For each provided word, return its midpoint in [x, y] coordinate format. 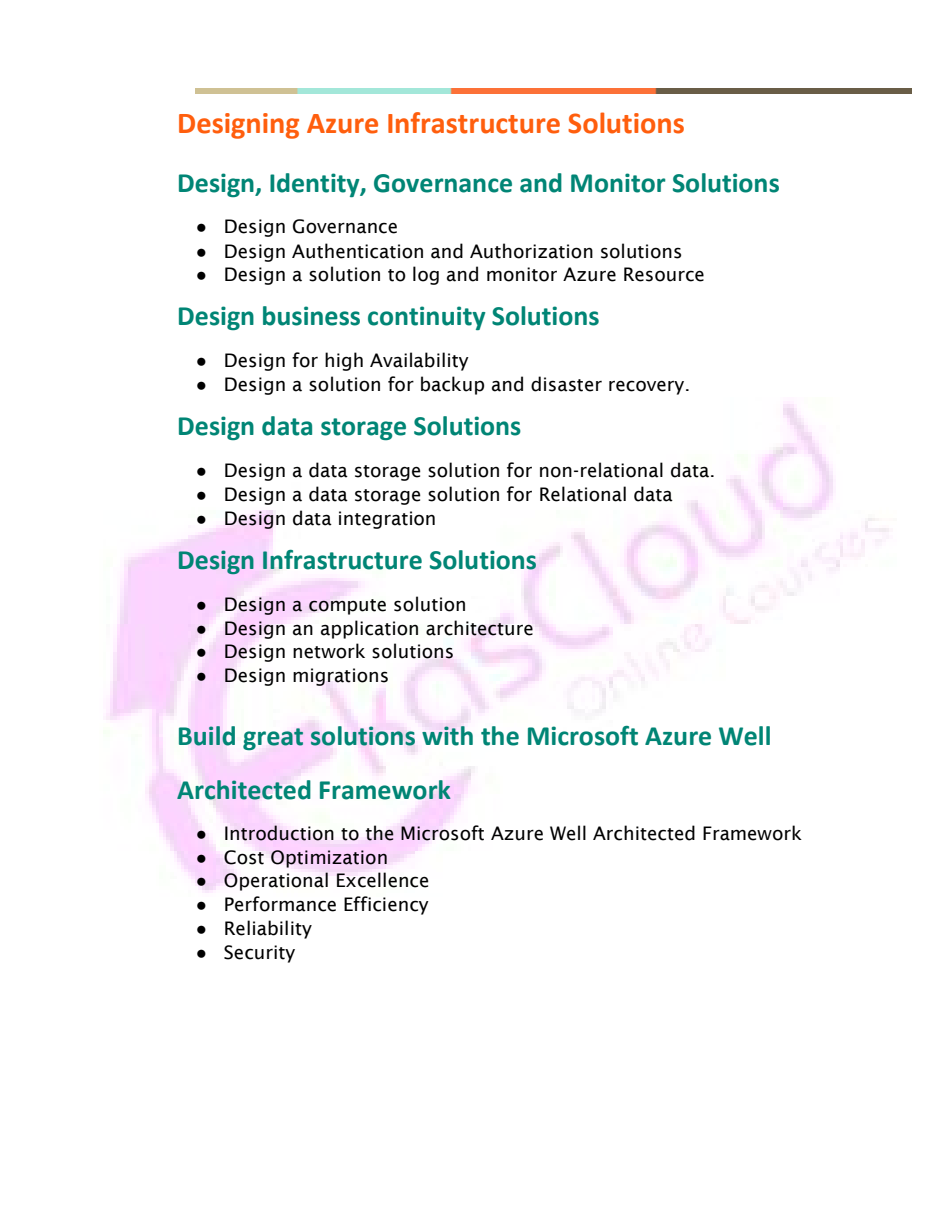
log [426, 275]
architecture [479, 628]
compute [347, 607]
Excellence [383, 880]
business [311, 316]
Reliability [268, 929]
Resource [664, 274]
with [447, 736]
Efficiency [386, 905]
